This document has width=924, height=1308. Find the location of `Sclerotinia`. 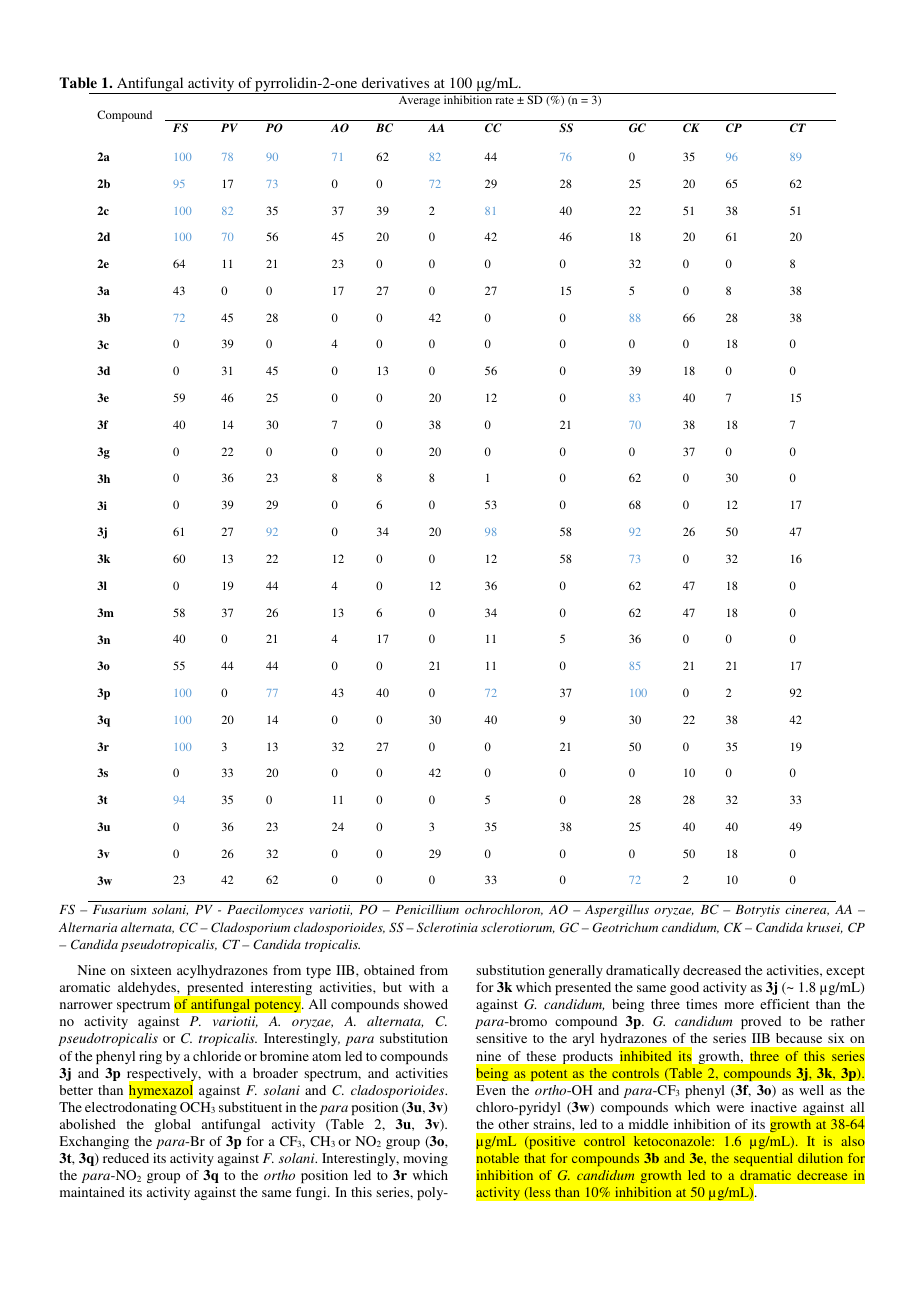

Sclerotinia is located at coordinates (447, 927).
